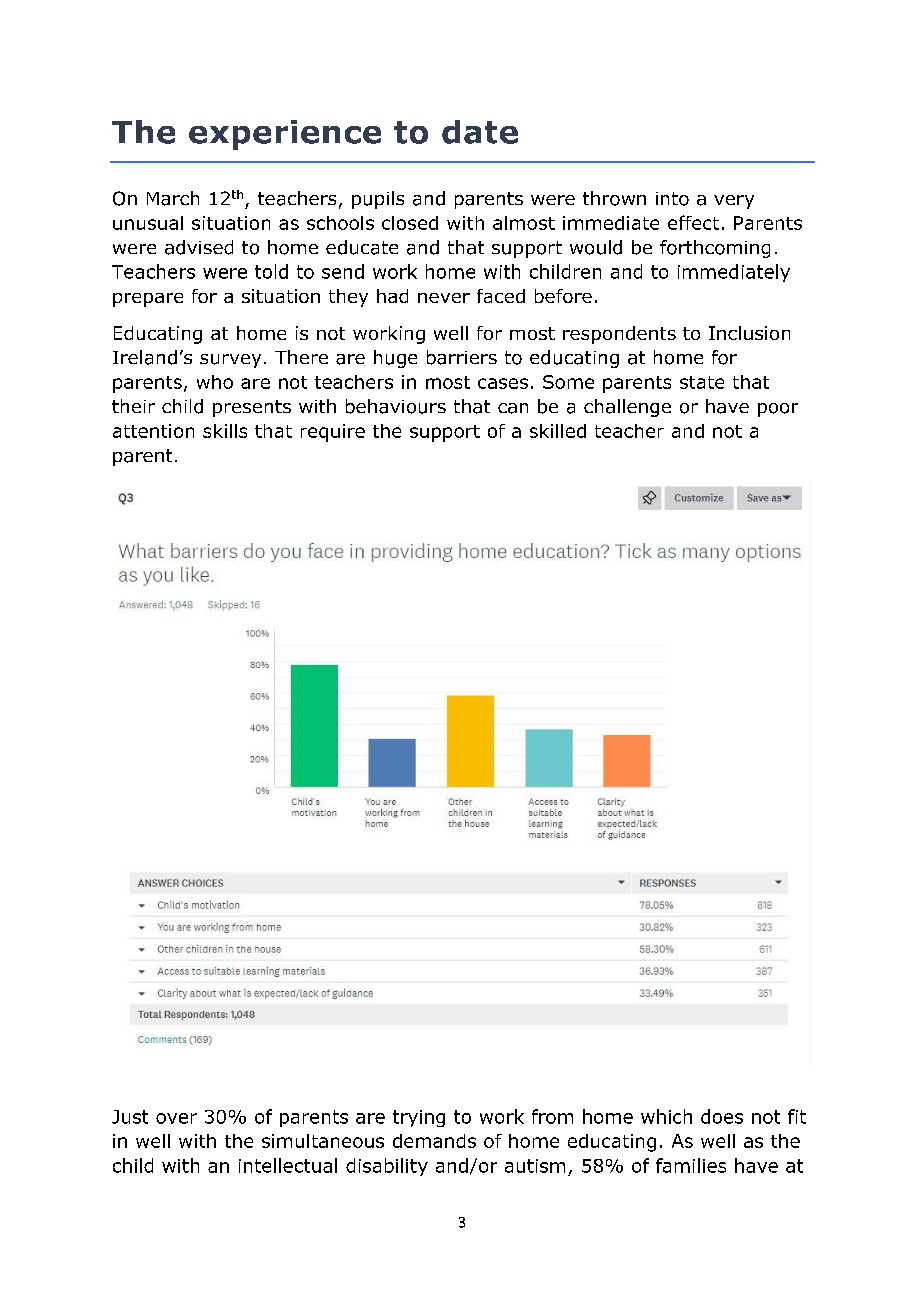  What do you see at coordinates (722, 1116) in the screenshot?
I see `does` at bounding box center [722, 1116].
